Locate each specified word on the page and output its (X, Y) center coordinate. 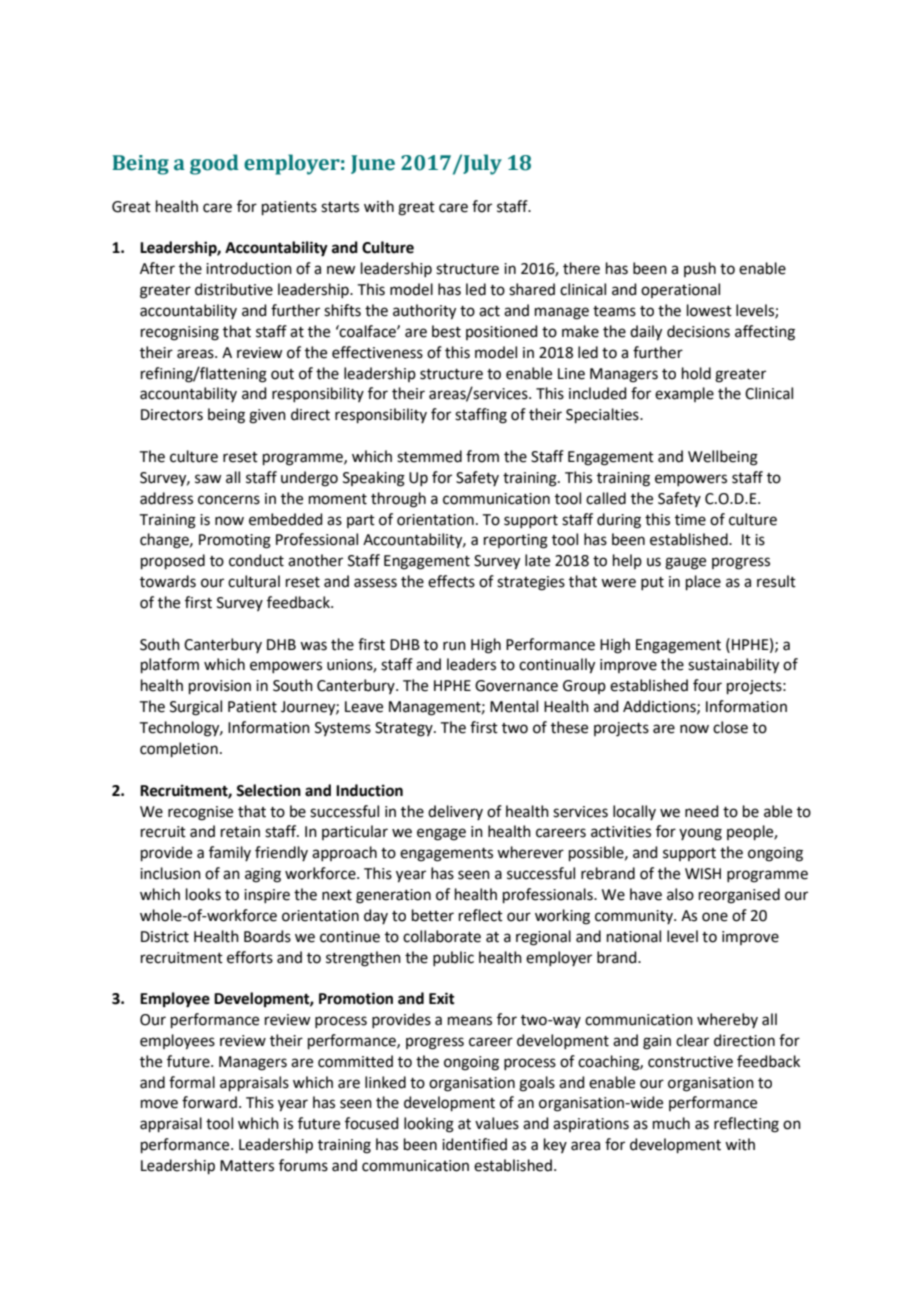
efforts (250, 957)
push (700, 269)
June (373, 164)
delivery (455, 812)
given (267, 416)
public (453, 958)
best (446, 331)
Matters (247, 1166)
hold (696, 373)
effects (451, 581)
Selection (268, 790)
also (680, 894)
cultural (254, 581)
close (730, 727)
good (214, 164)
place (703, 582)
